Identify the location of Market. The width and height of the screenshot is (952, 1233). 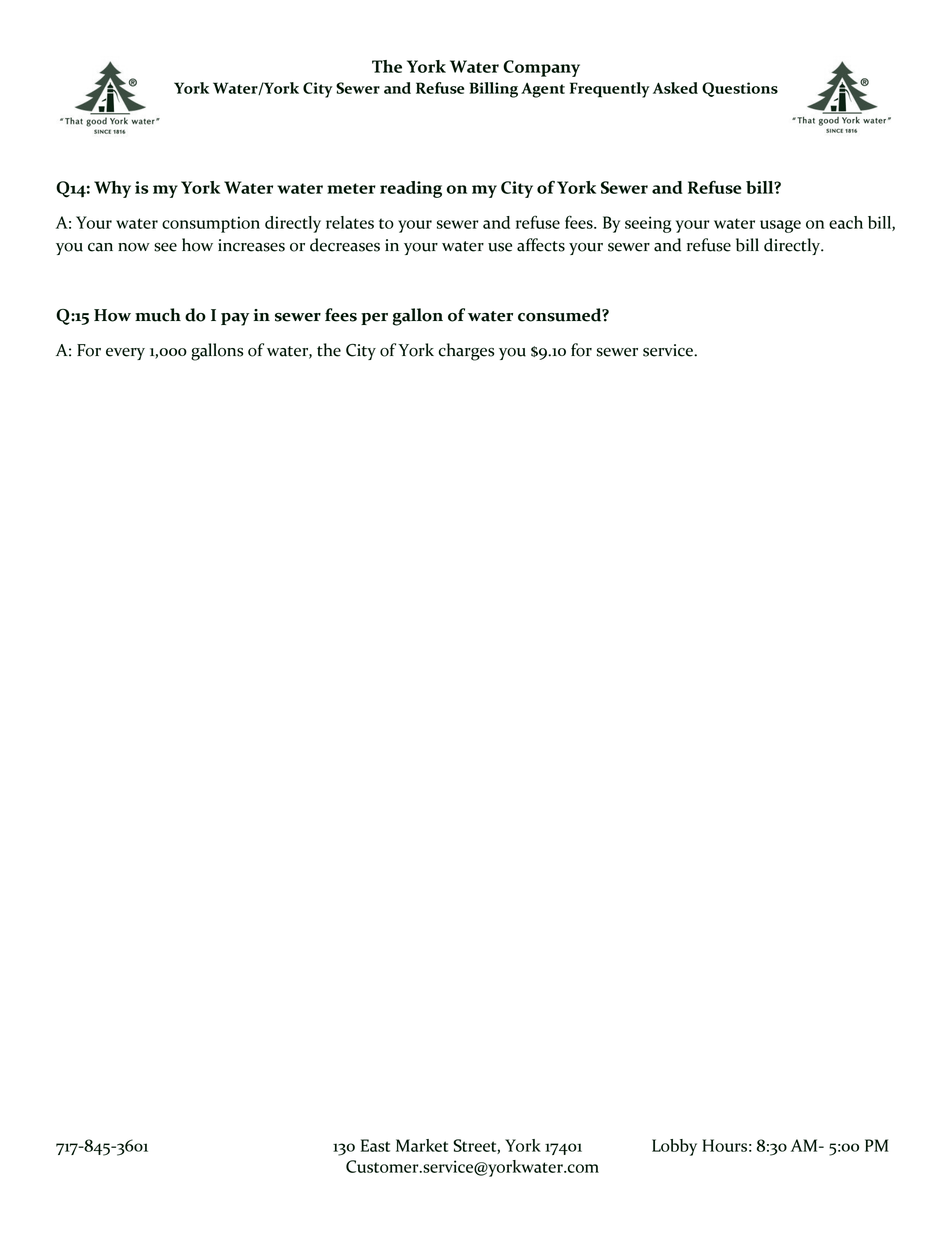
(422, 1145).
